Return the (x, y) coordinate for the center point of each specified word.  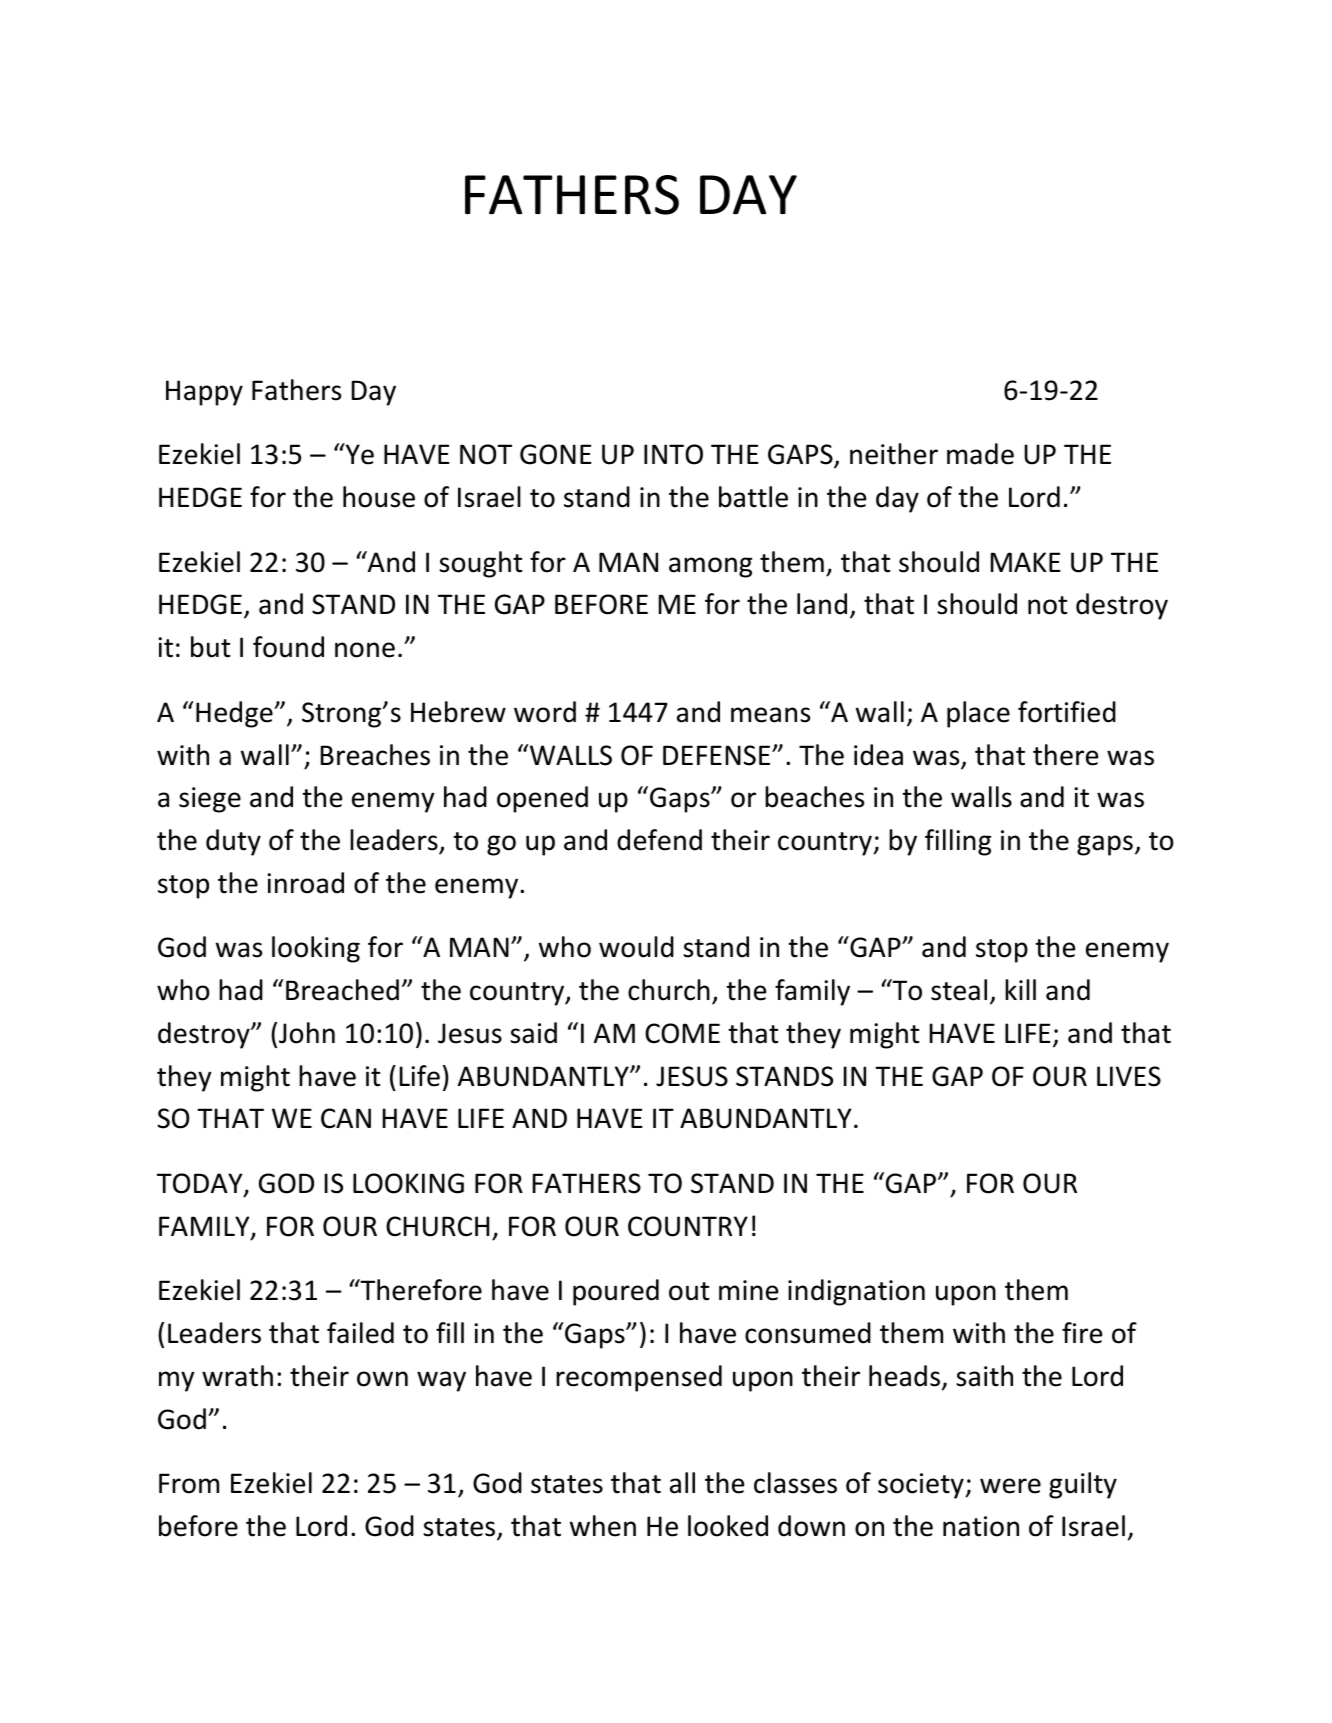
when (603, 1526)
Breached (342, 990)
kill (1020, 989)
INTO (673, 454)
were (1010, 1486)
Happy (204, 393)
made (980, 454)
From (189, 1483)
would (636, 947)
